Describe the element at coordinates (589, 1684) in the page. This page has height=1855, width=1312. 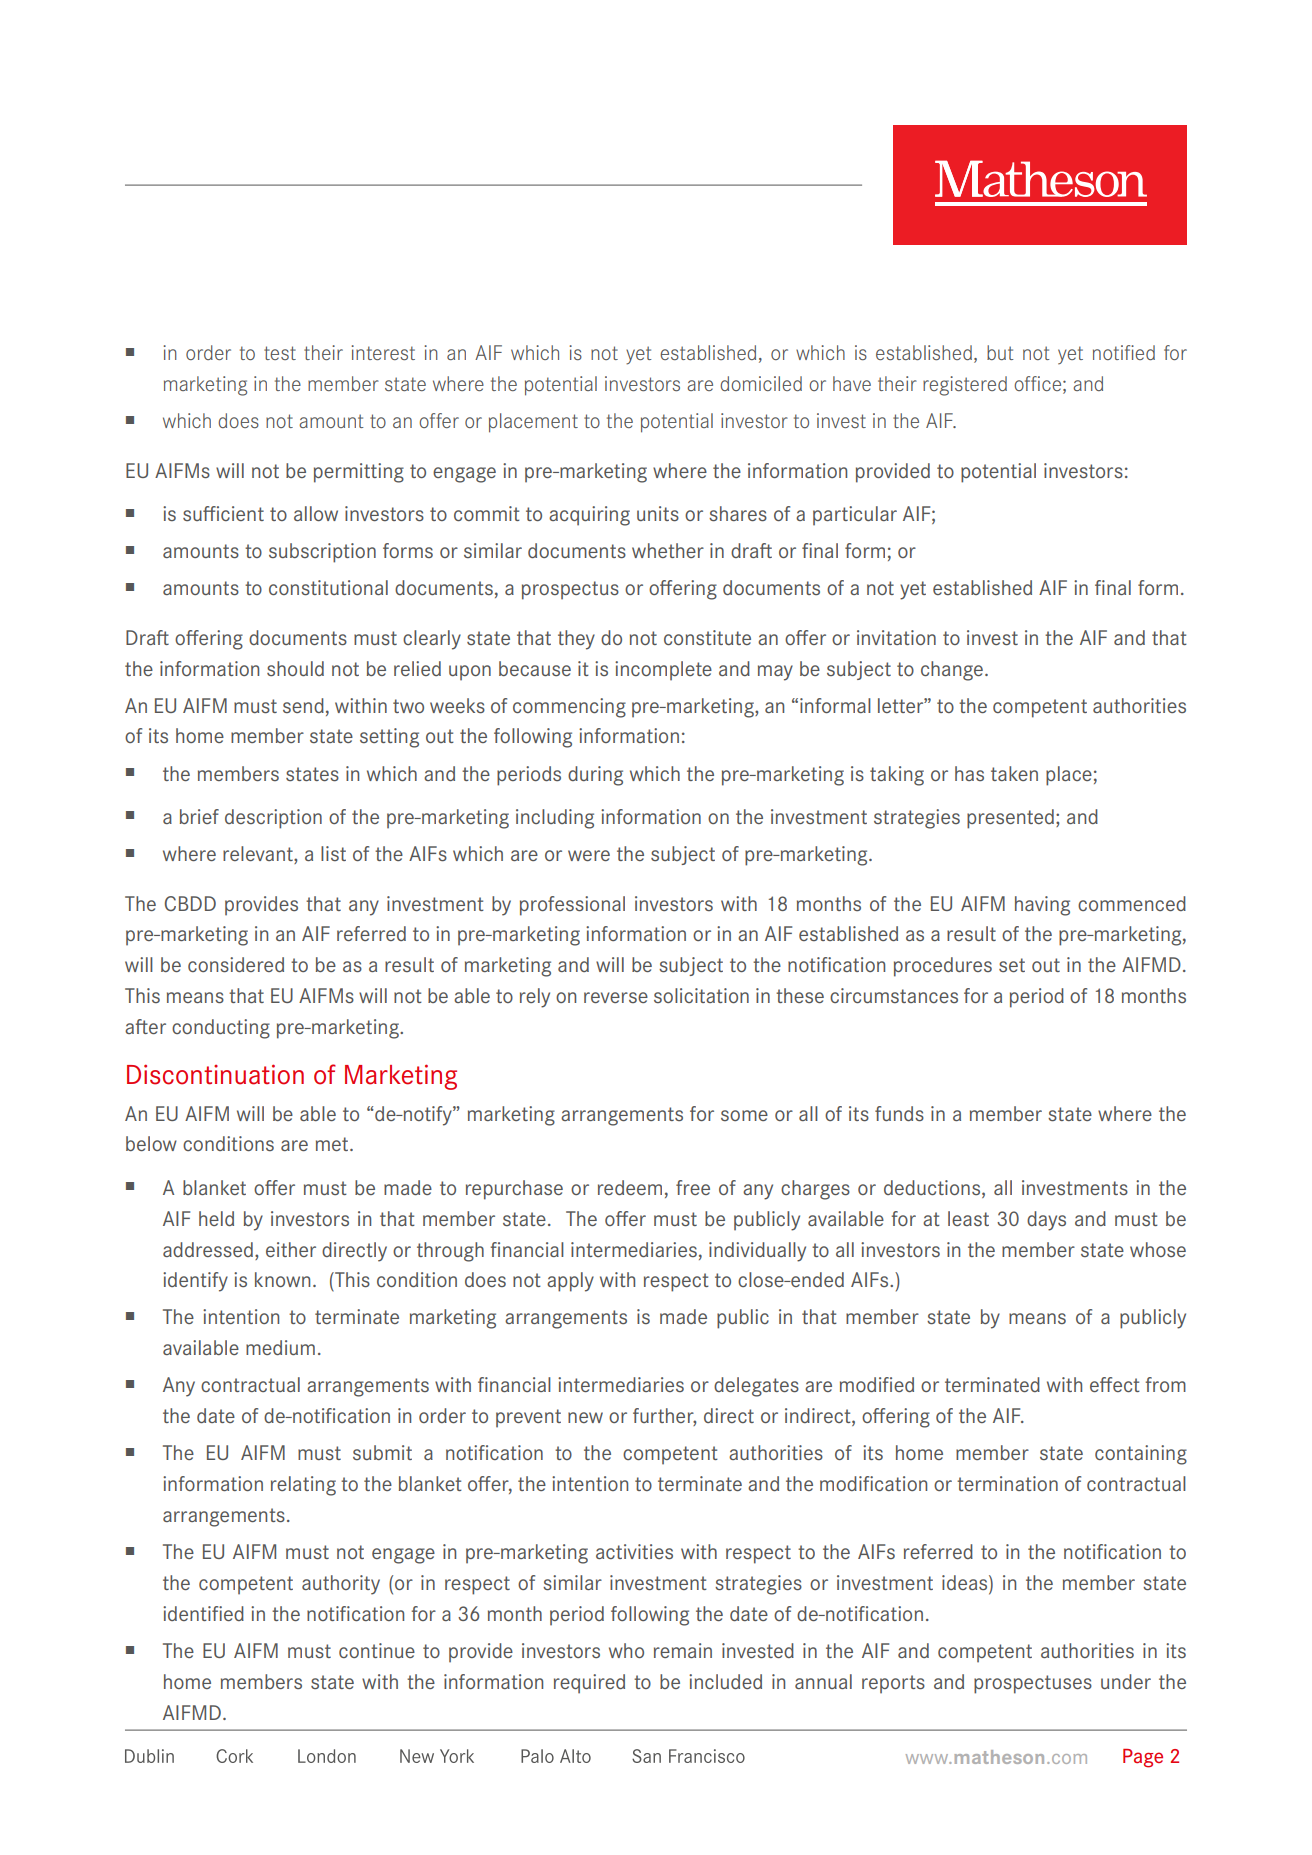
I see `required` at that location.
